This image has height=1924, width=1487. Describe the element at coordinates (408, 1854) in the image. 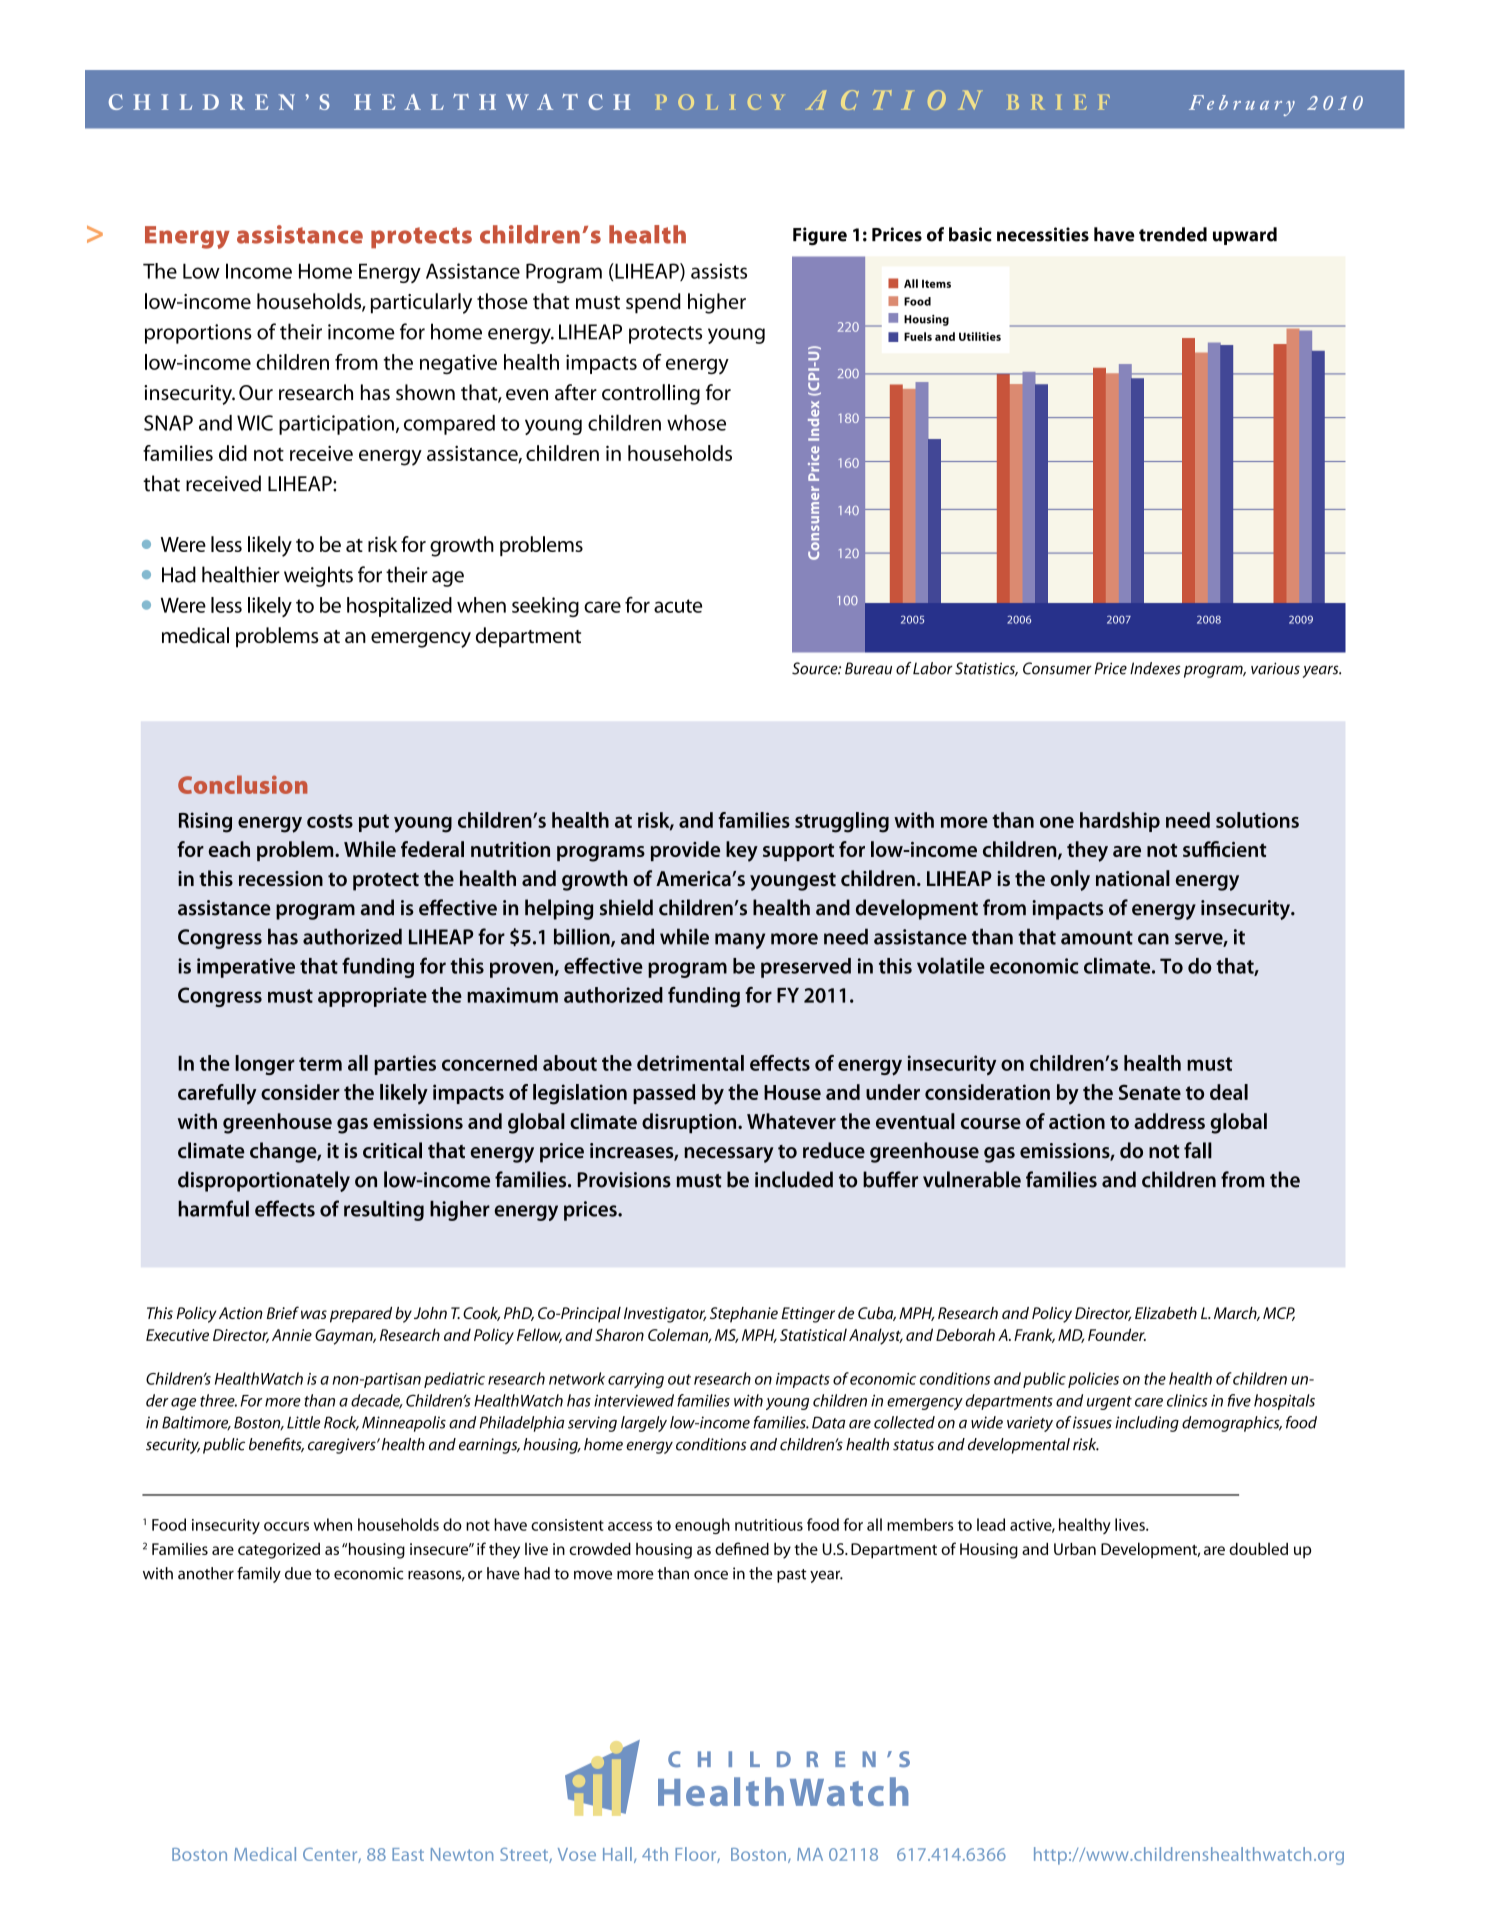

I see `East` at that location.
